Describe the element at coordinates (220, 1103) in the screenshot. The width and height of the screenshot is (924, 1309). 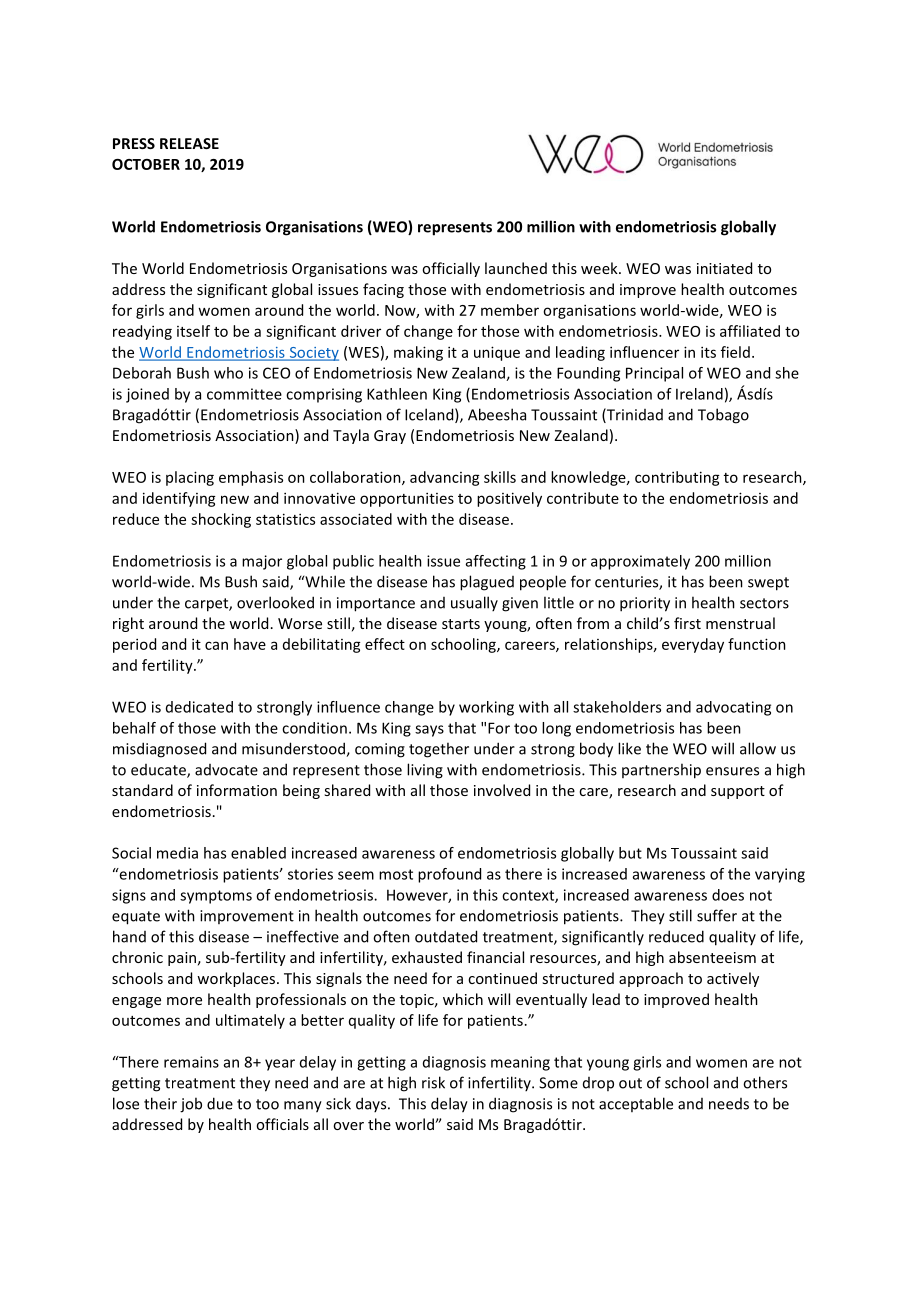
I see `due` at that location.
